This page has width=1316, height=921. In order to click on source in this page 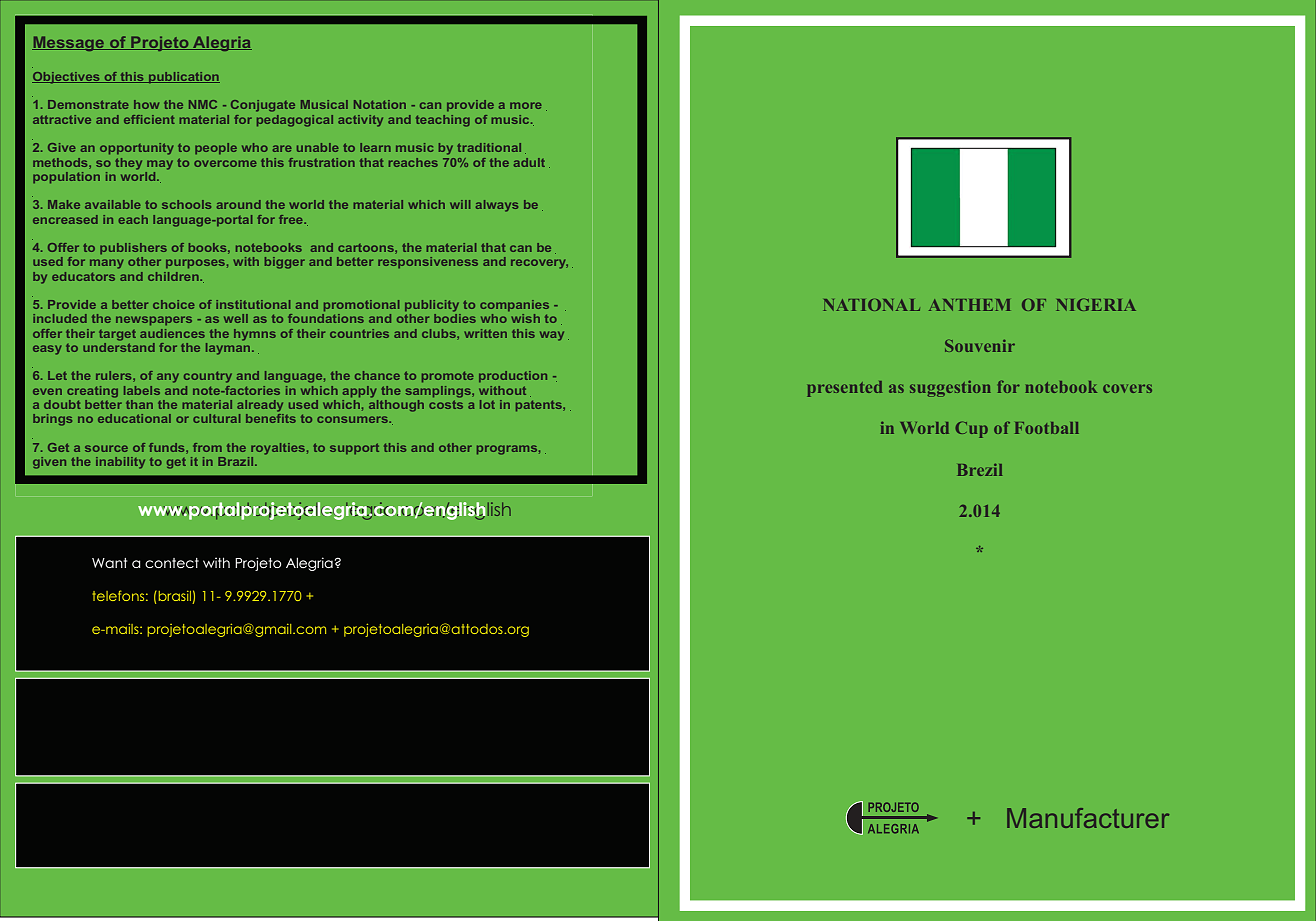, I will do `click(106, 448)`.
